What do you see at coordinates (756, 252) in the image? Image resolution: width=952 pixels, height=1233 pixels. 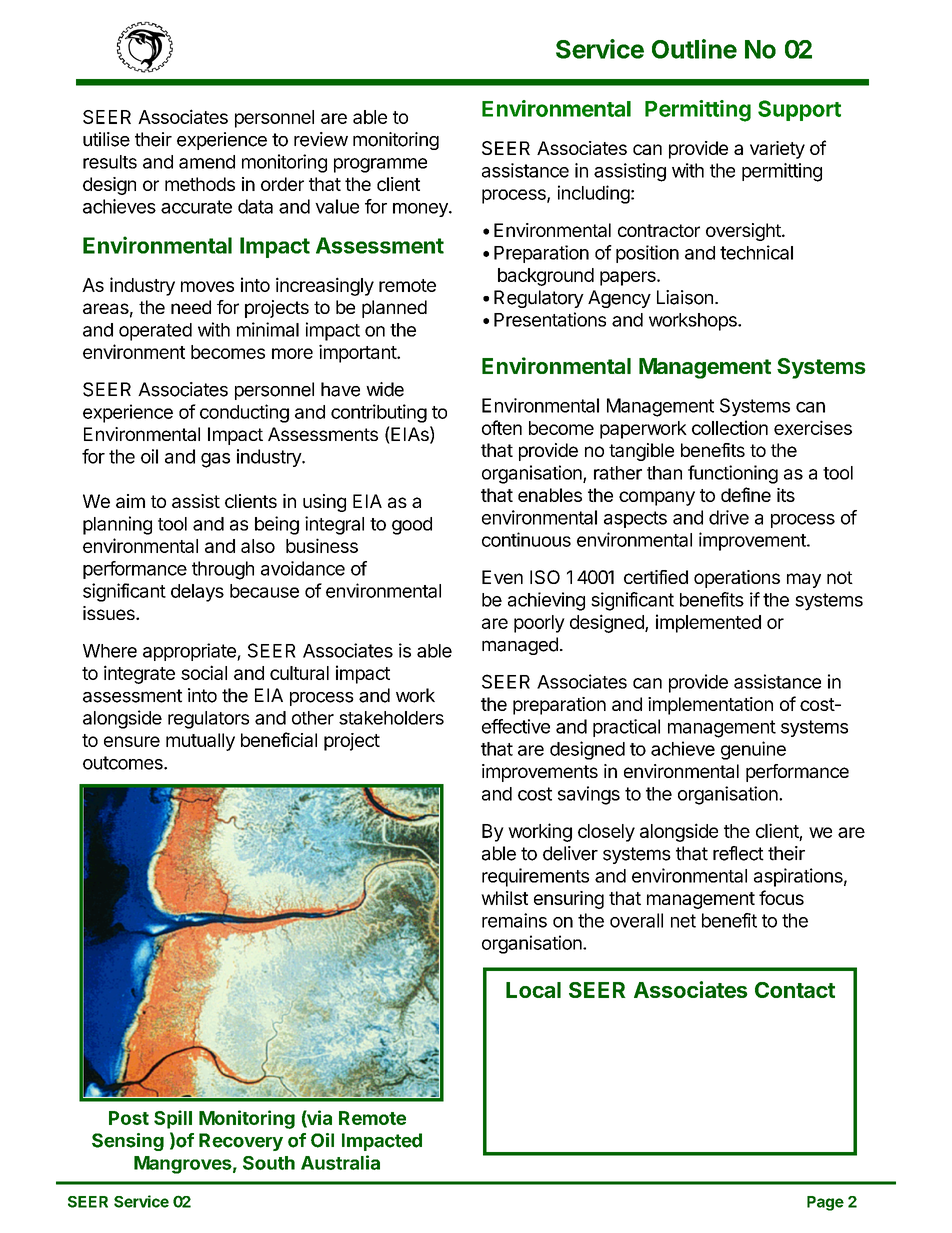 I see `technical` at bounding box center [756, 252].
